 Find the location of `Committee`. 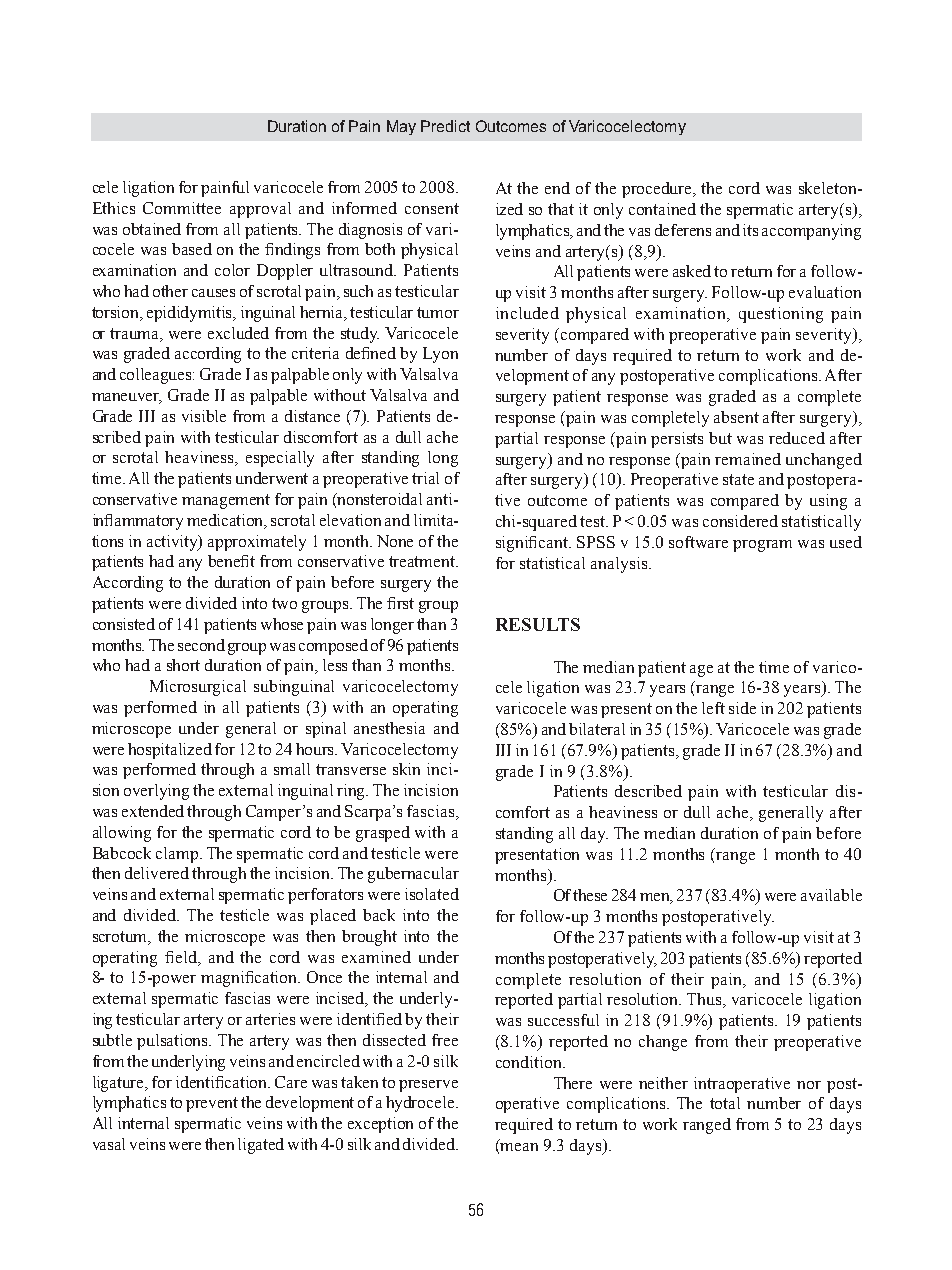

Committee is located at coordinates (182, 208).
